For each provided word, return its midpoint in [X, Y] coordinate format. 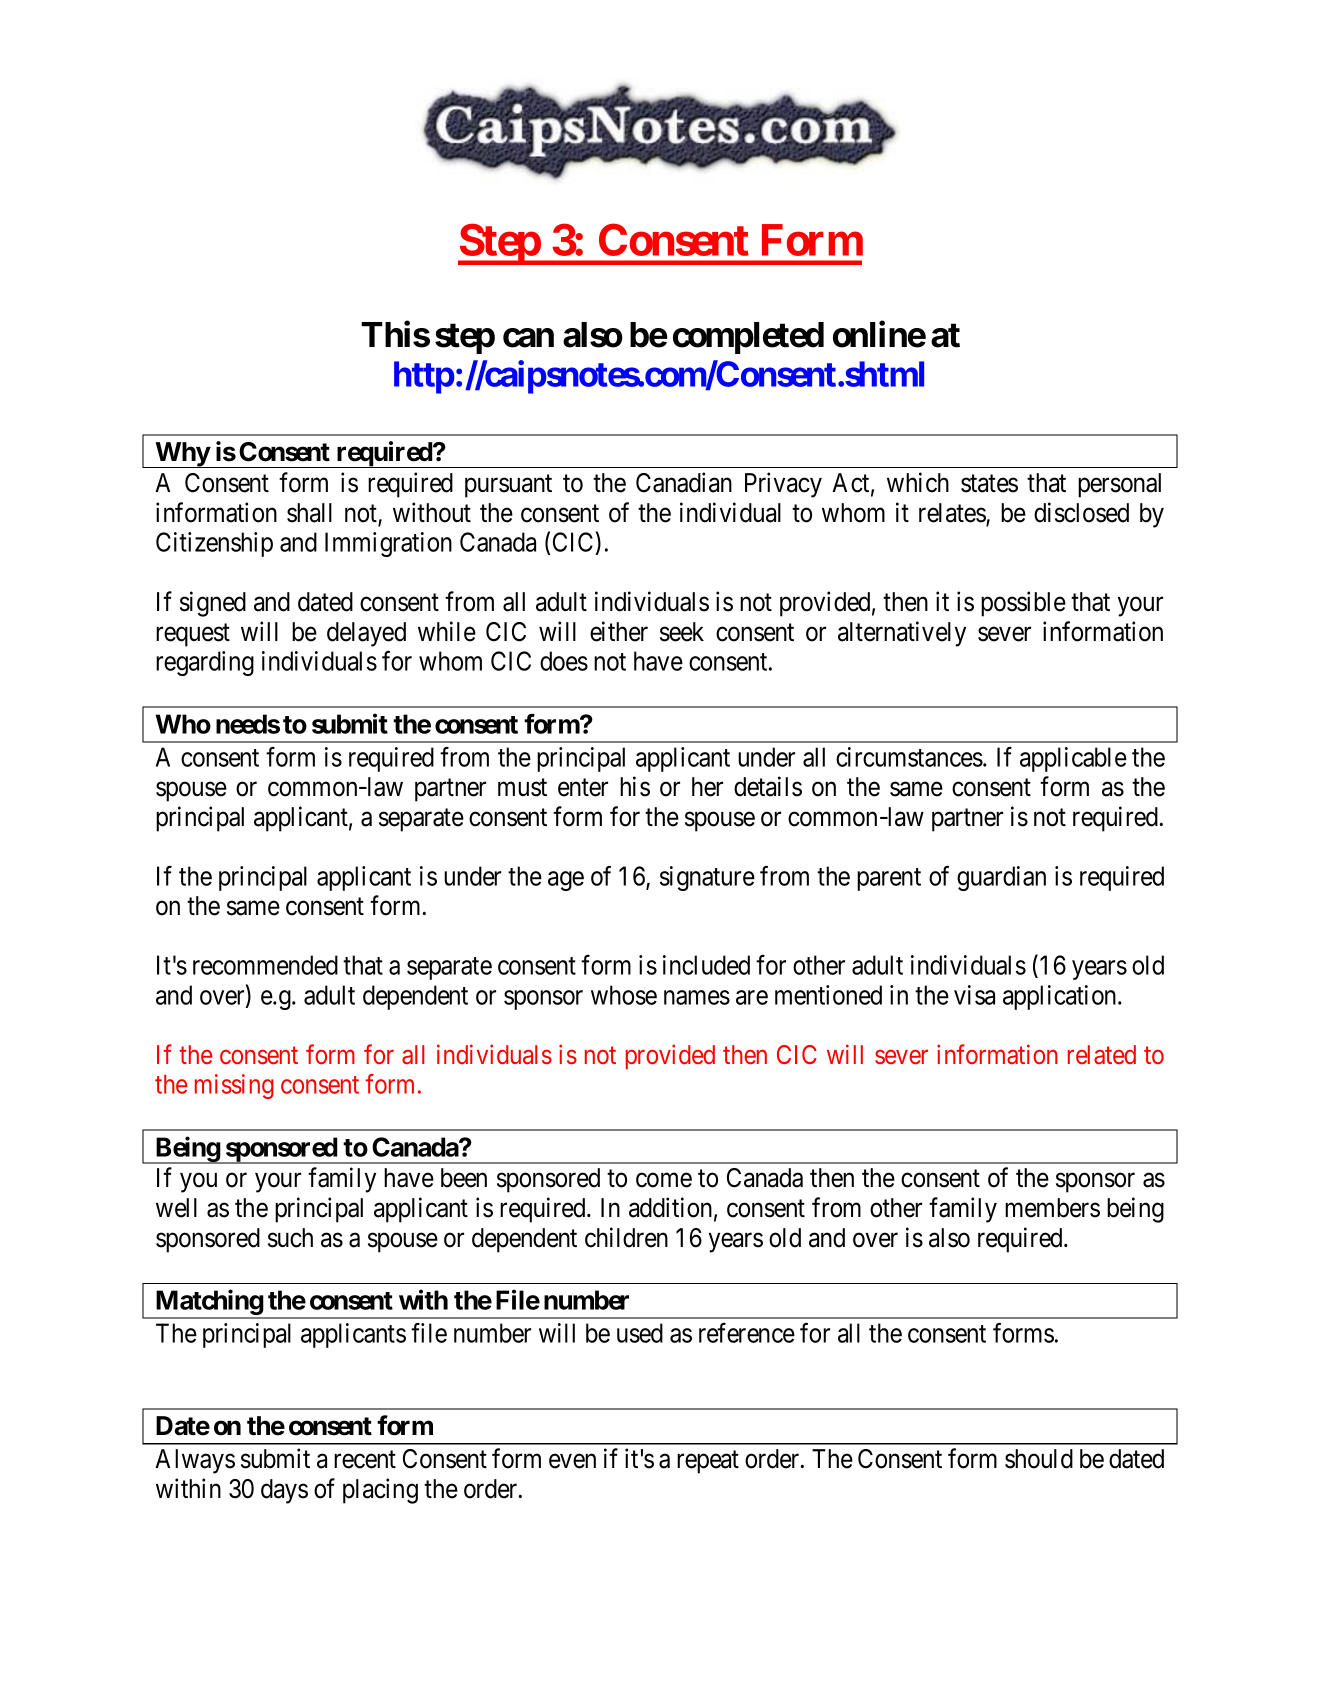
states [989, 484]
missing [234, 1086]
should [1039, 1459]
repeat [708, 1462]
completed [748, 338]
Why [182, 455]
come [664, 1180]
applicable [1073, 759]
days [284, 1491]
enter [583, 788]
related [1102, 1055]
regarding [205, 663]
